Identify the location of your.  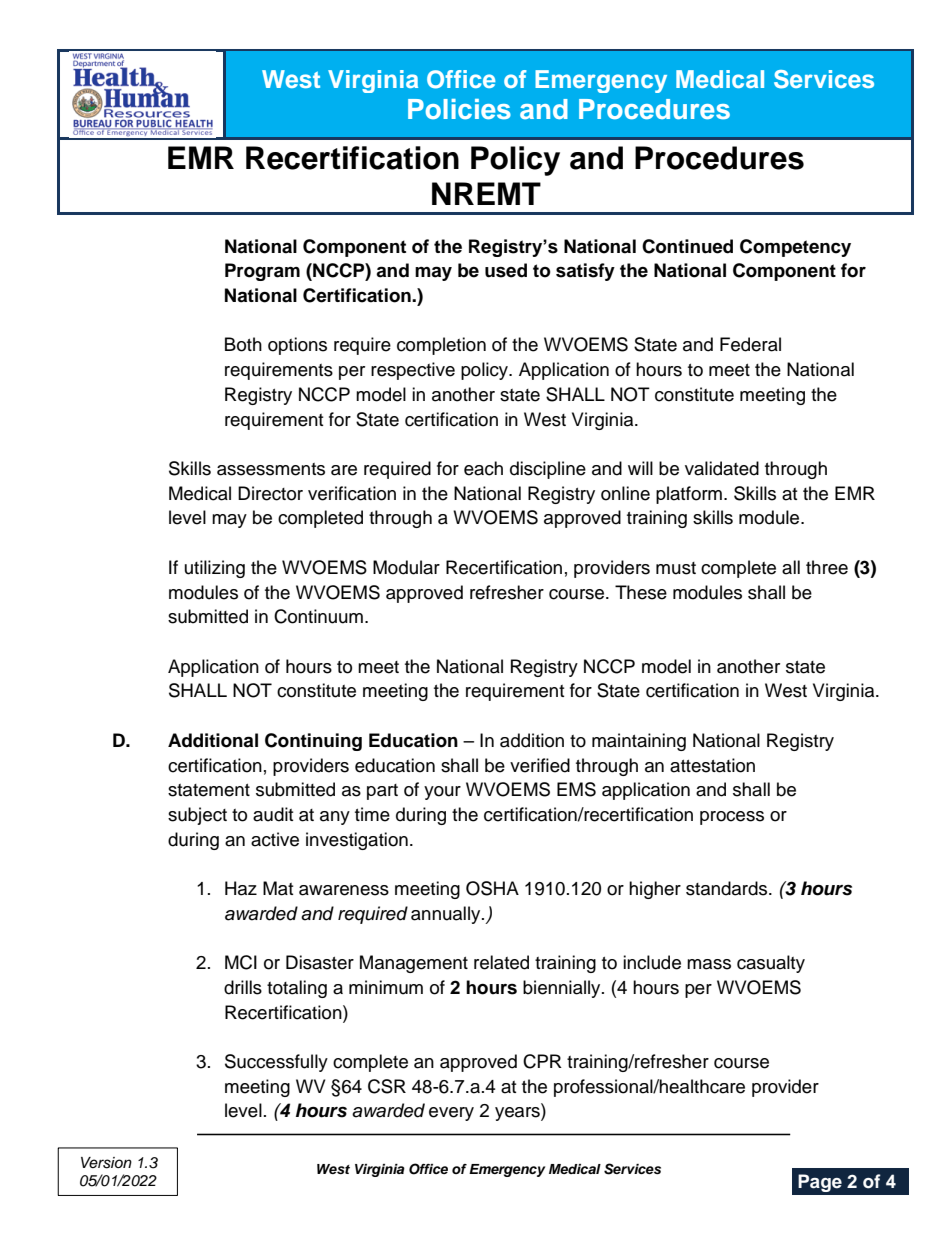
(442, 793).
